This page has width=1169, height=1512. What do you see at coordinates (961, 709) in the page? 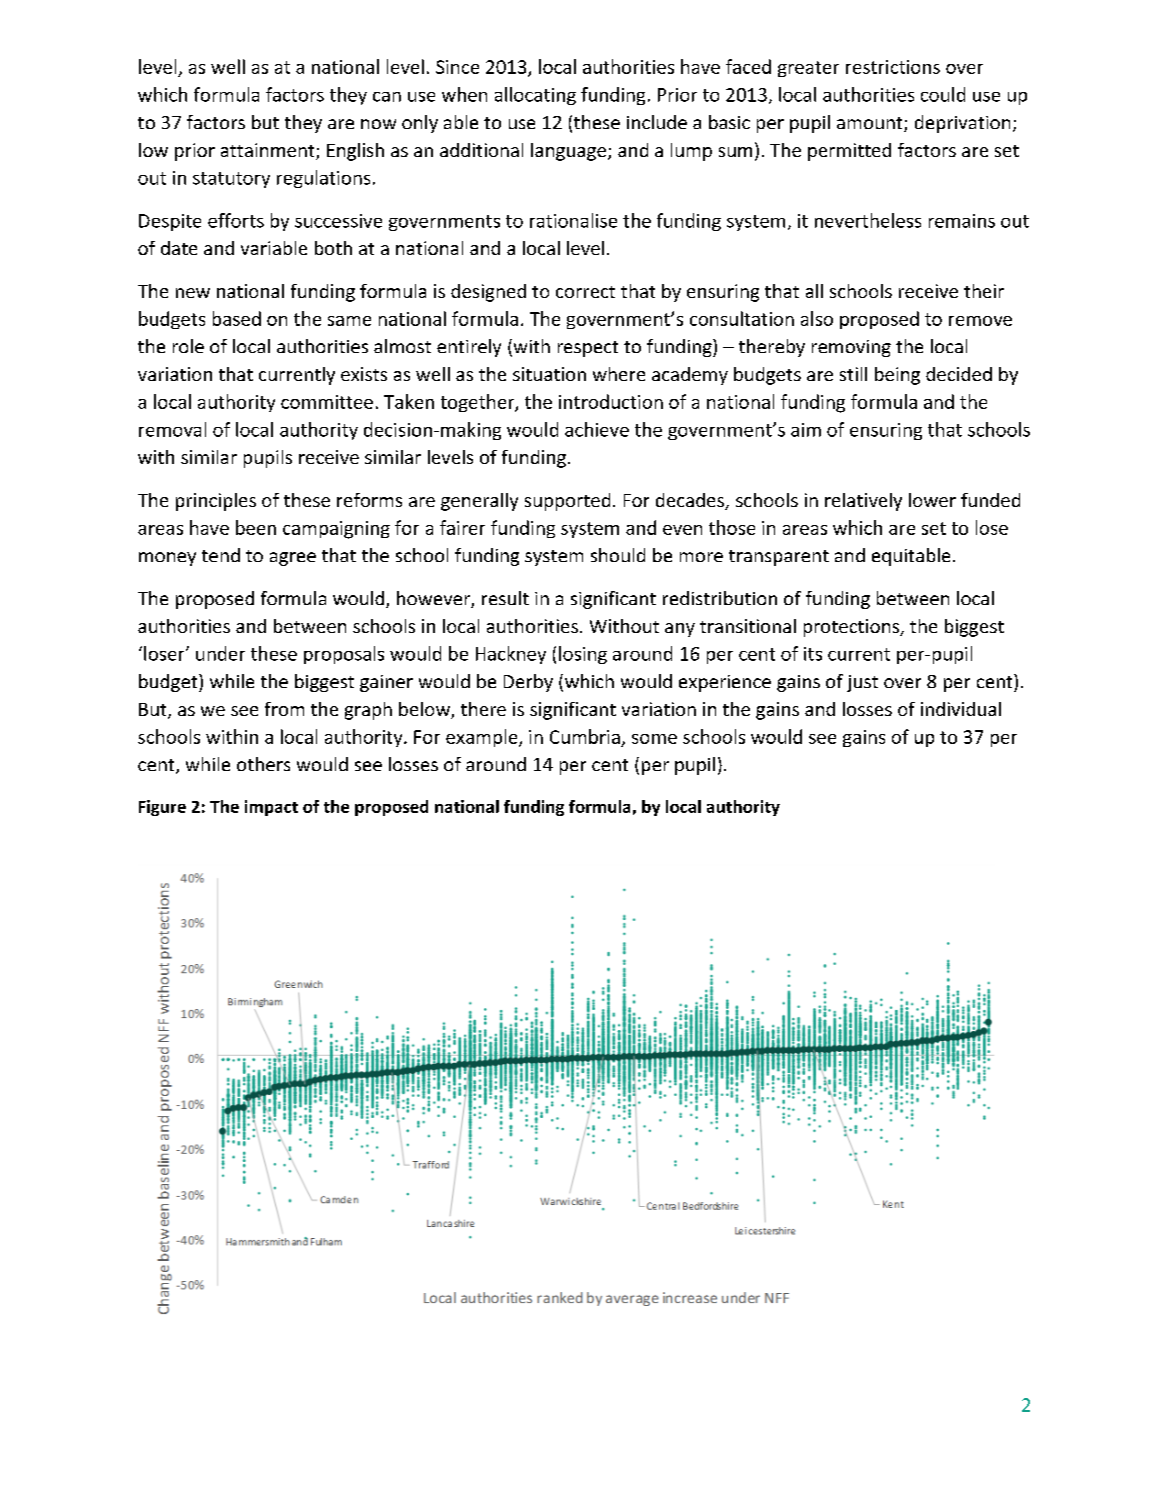
I see `individual` at bounding box center [961, 709].
